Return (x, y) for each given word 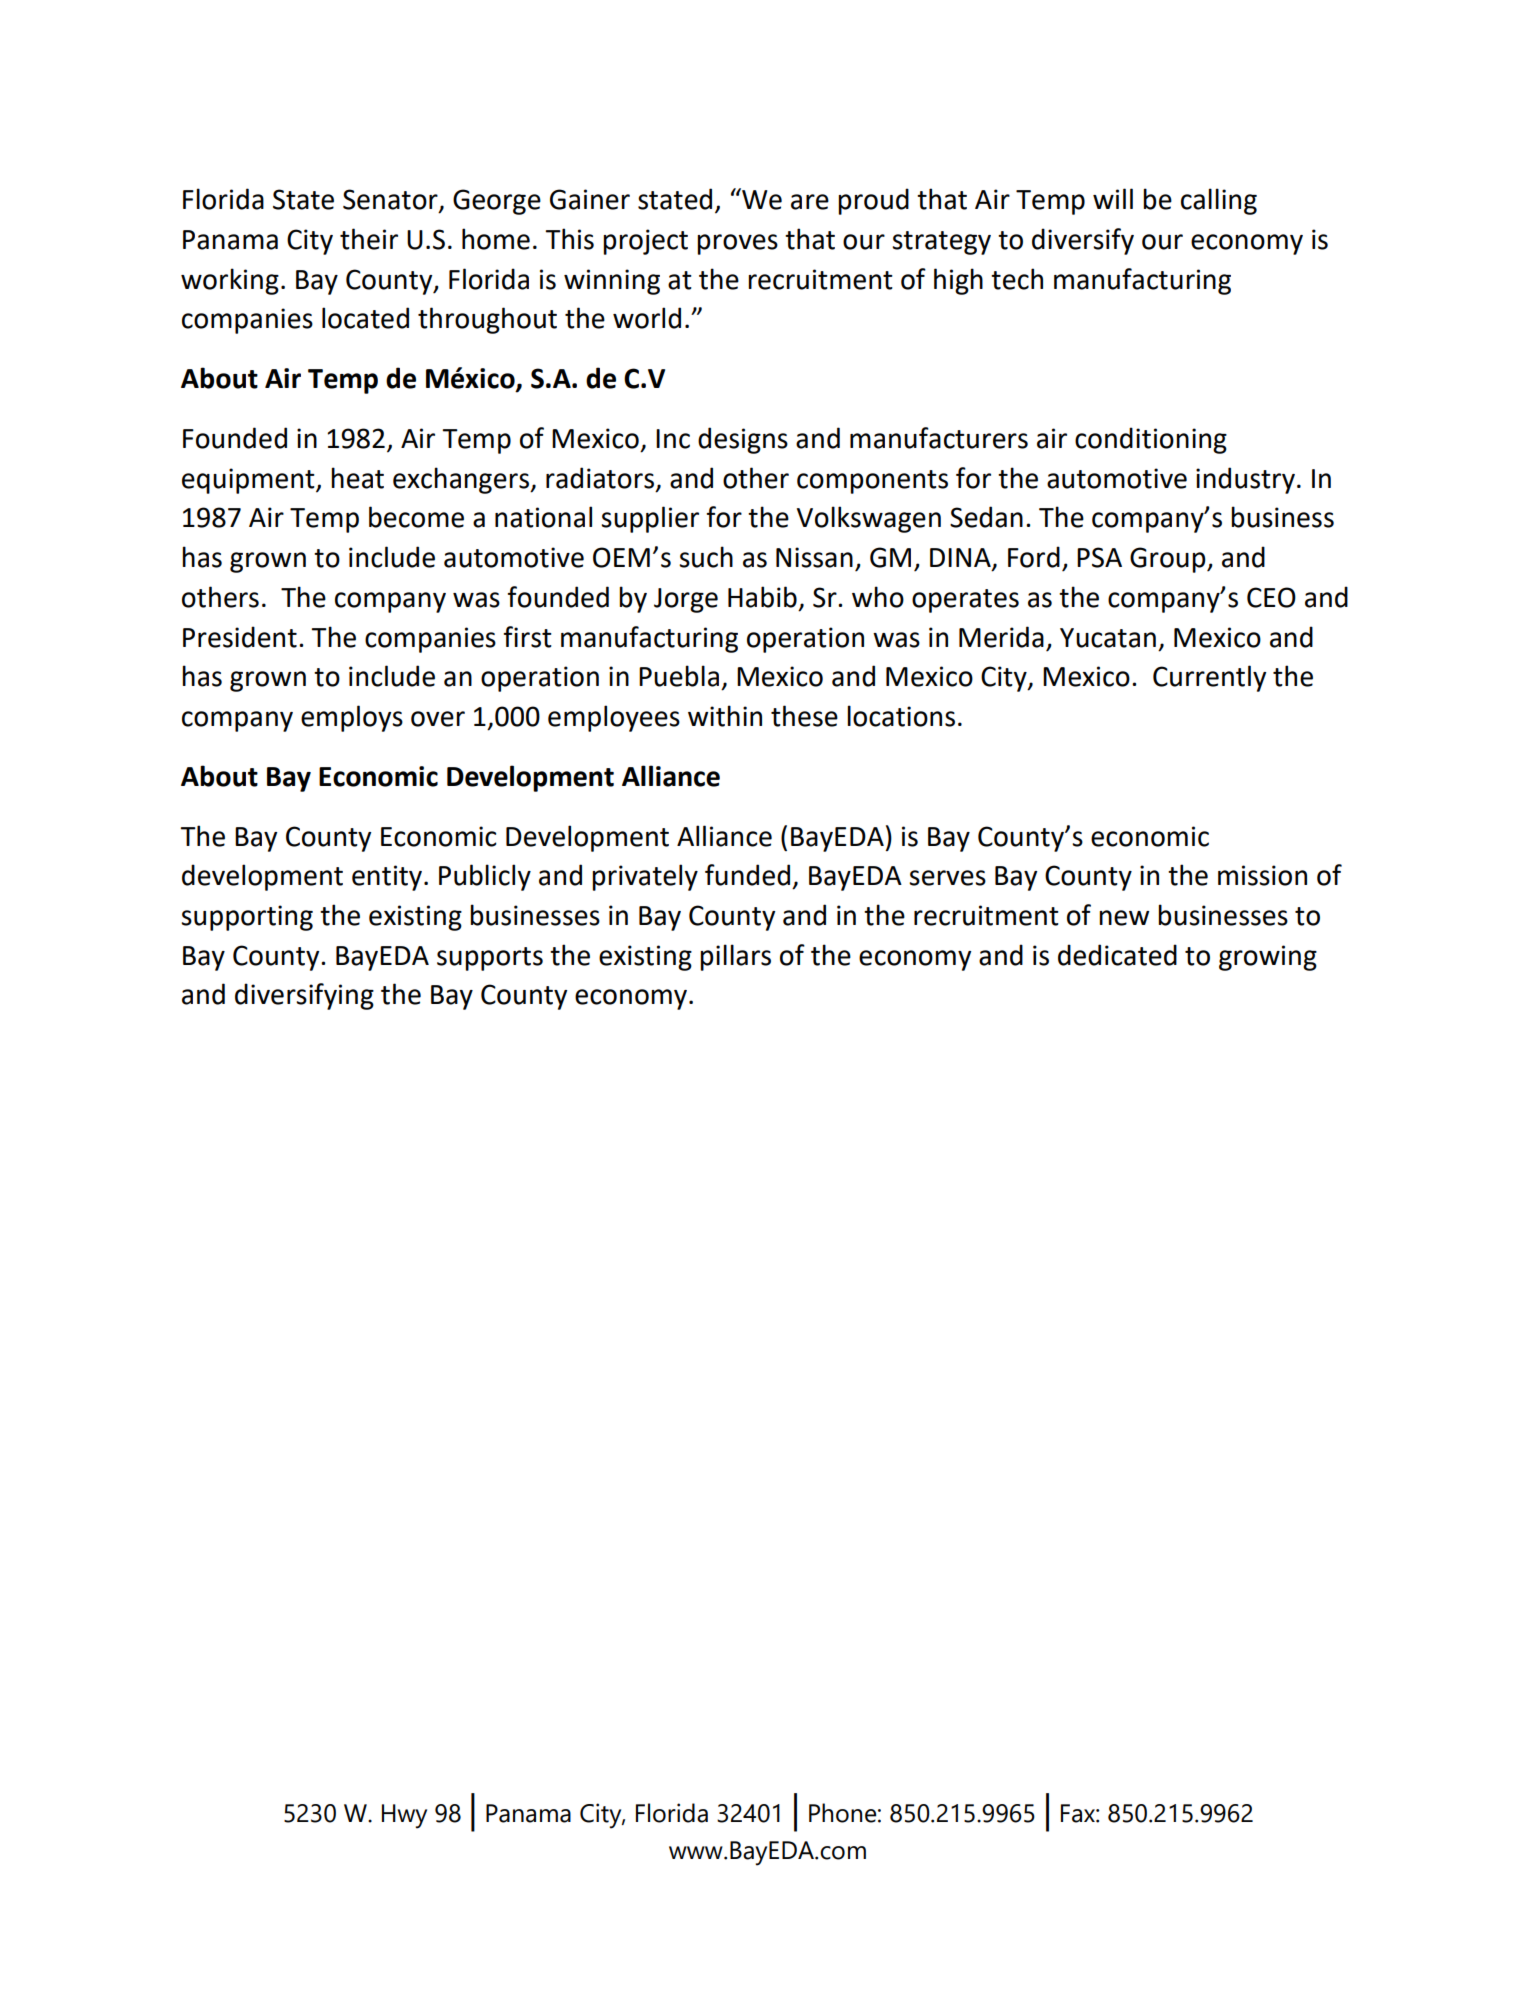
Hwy (404, 1816)
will (1113, 198)
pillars (735, 957)
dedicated (1117, 955)
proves (737, 244)
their (369, 239)
